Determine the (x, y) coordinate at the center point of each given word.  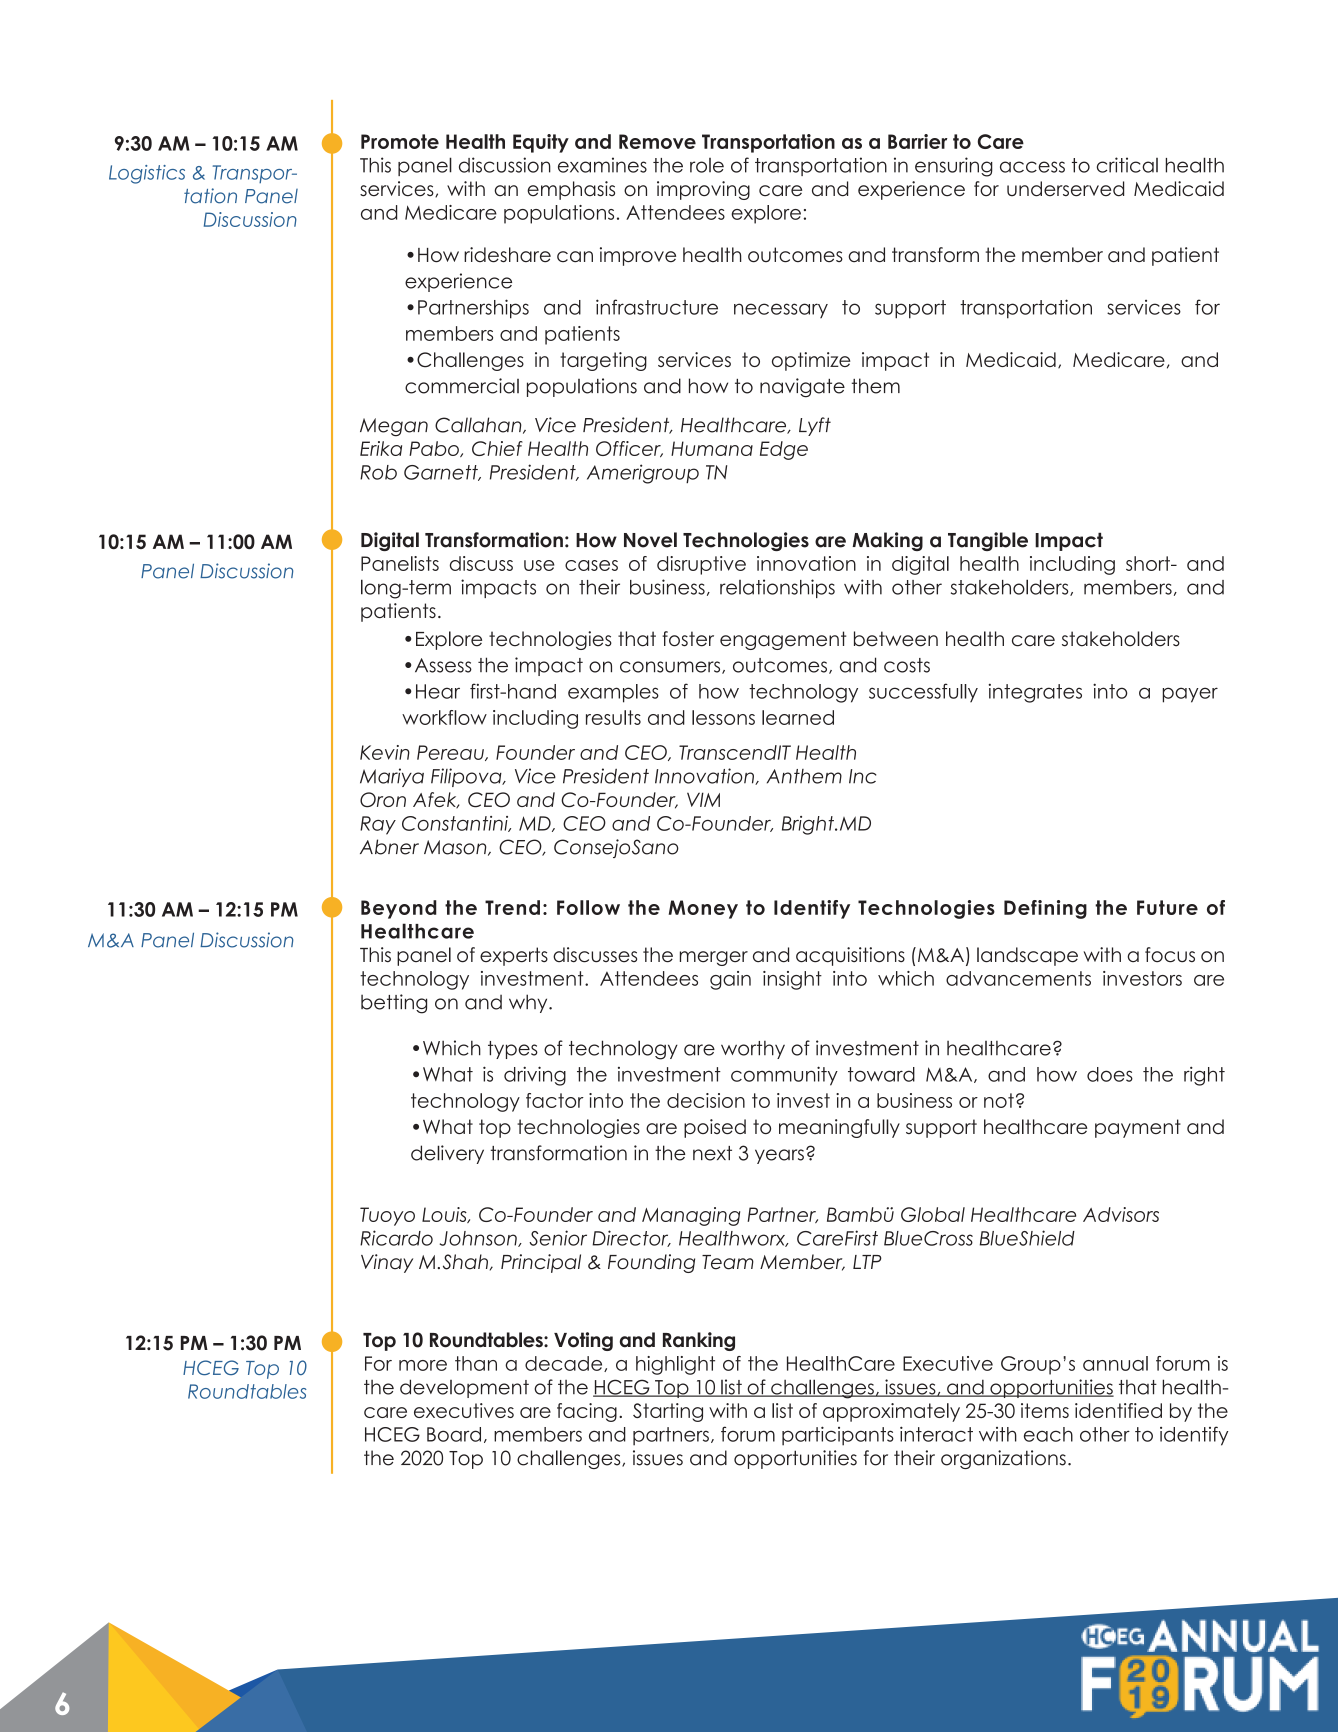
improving (703, 190)
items (1045, 1410)
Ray (378, 825)
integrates (1035, 693)
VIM (703, 799)
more (423, 1365)
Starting (668, 1412)
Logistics (147, 174)
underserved (1065, 189)
